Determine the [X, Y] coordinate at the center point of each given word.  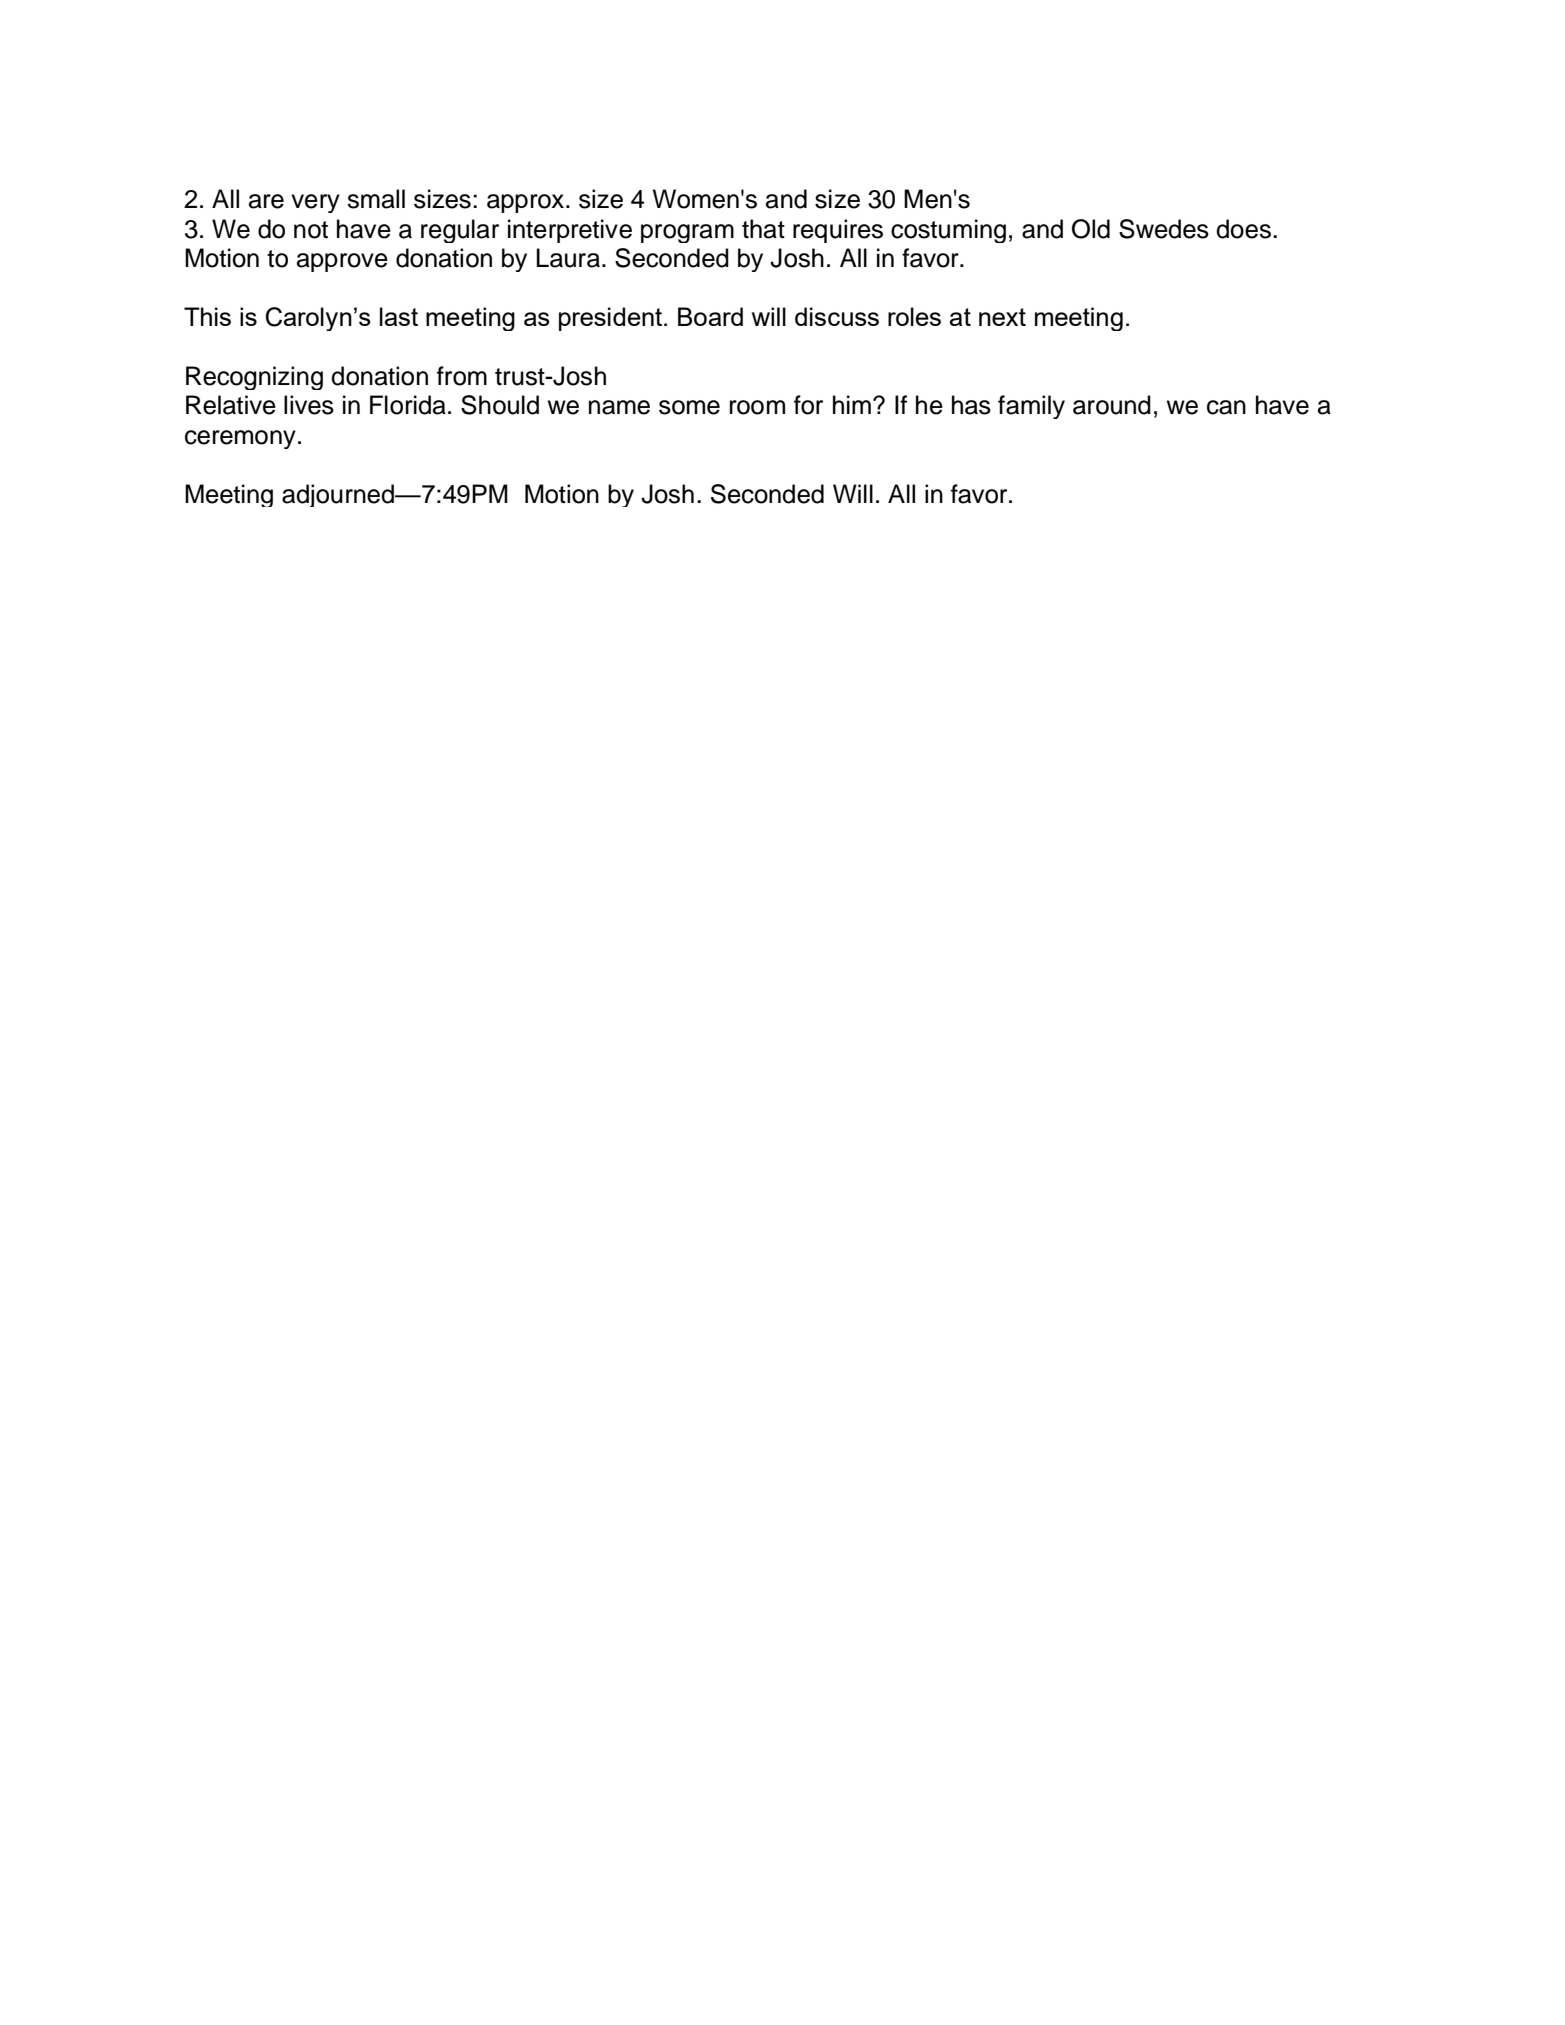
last [399, 316]
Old [1091, 229]
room [757, 407]
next [1002, 317]
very [315, 203]
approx [527, 203]
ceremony [240, 439]
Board [710, 316]
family [1031, 407]
